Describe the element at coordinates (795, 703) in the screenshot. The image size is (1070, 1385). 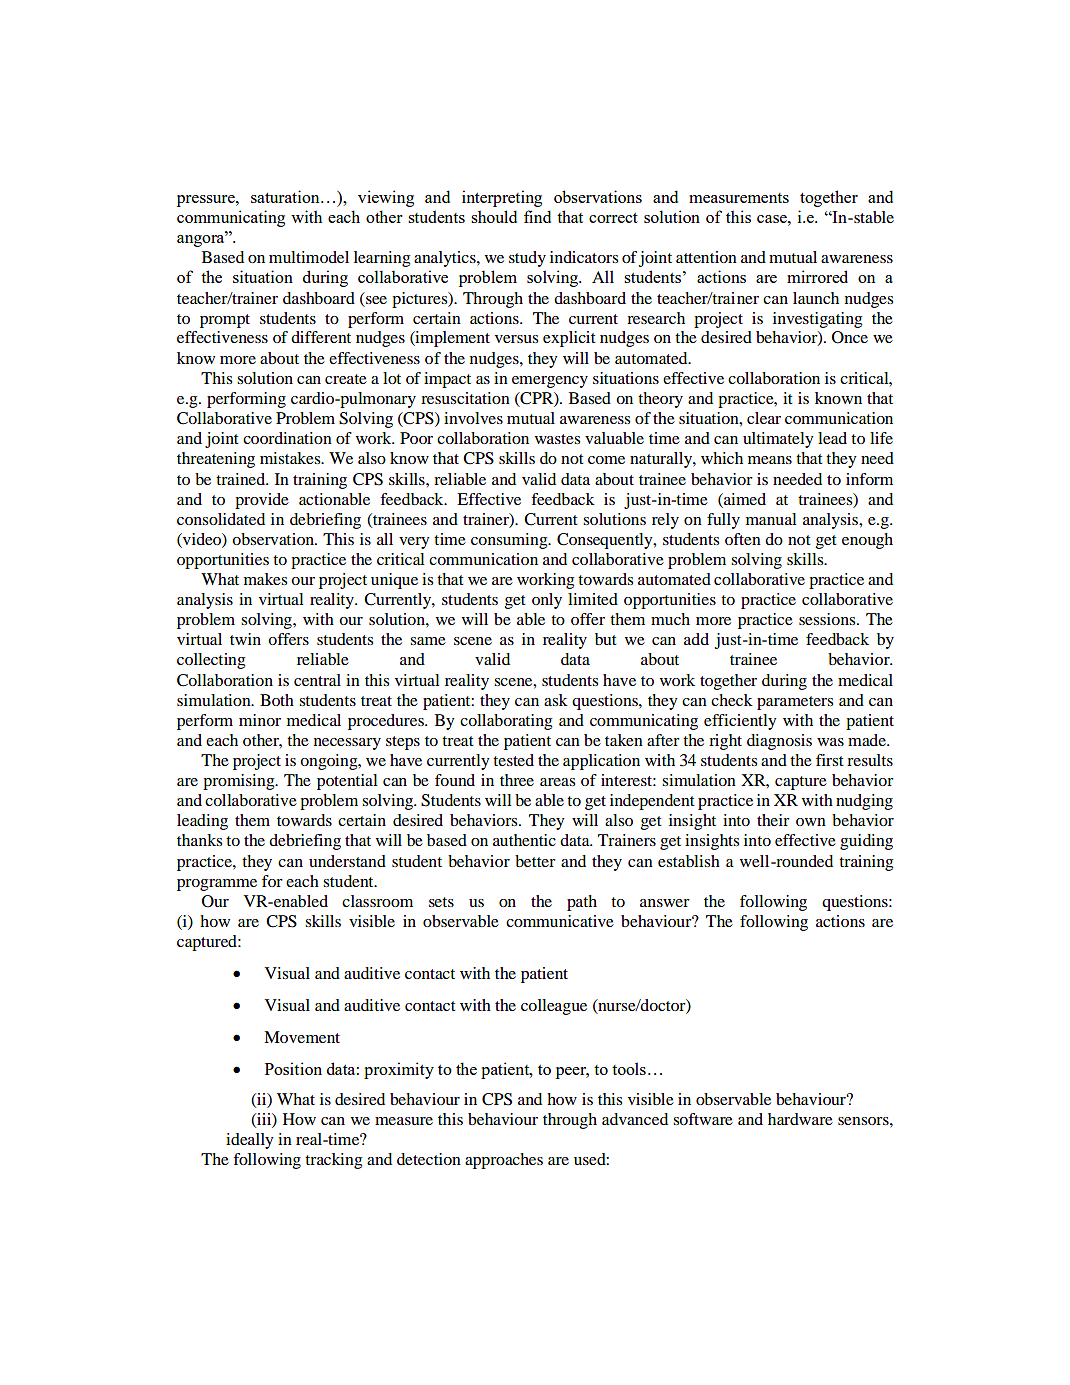
I see `parameters` at that location.
